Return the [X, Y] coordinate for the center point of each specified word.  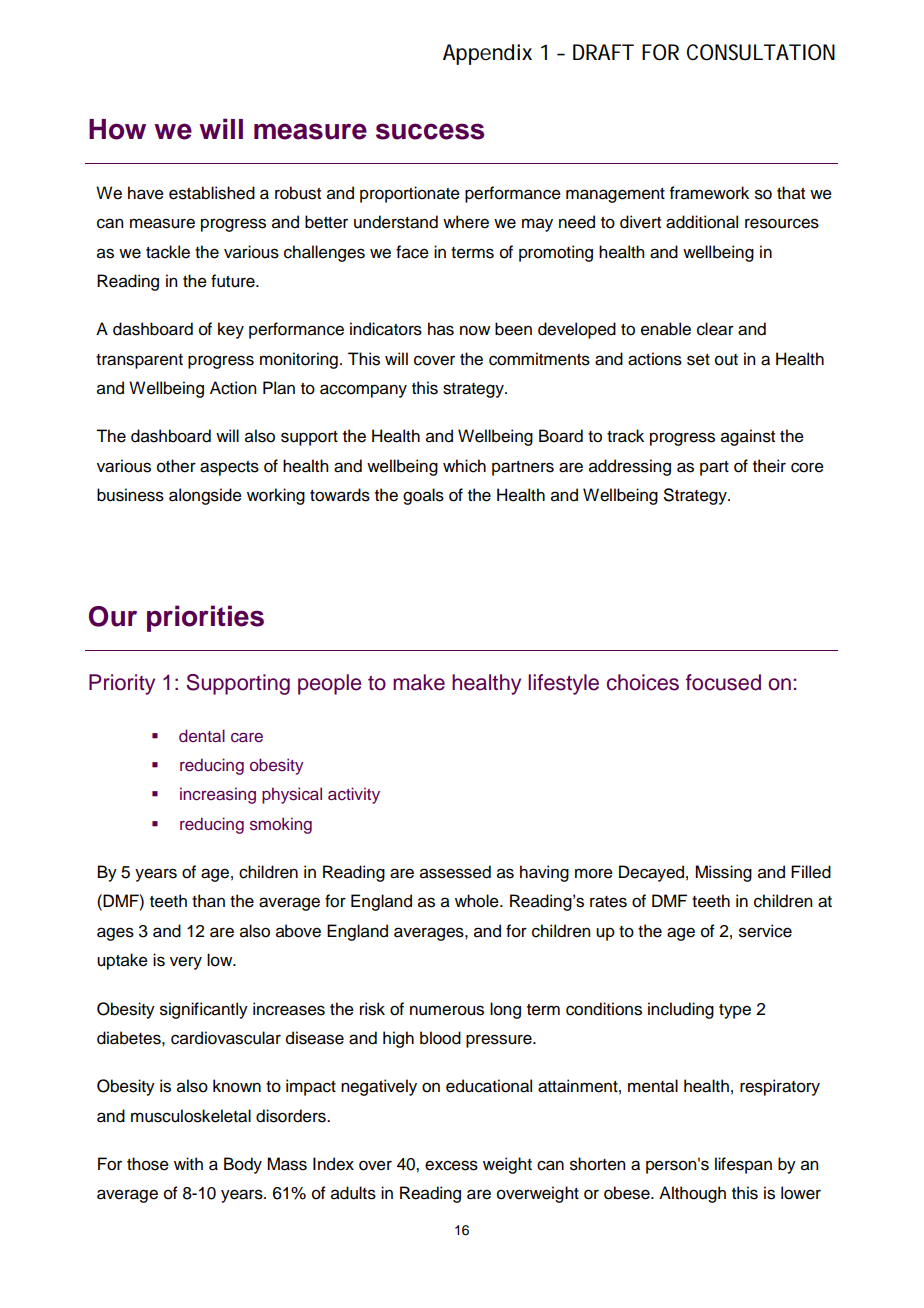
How [117, 129]
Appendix [487, 54]
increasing [218, 795]
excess [451, 1165]
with [188, 1163]
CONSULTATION [761, 52]
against [748, 437]
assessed [455, 872]
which [464, 466]
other [176, 466]
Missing [723, 873]
